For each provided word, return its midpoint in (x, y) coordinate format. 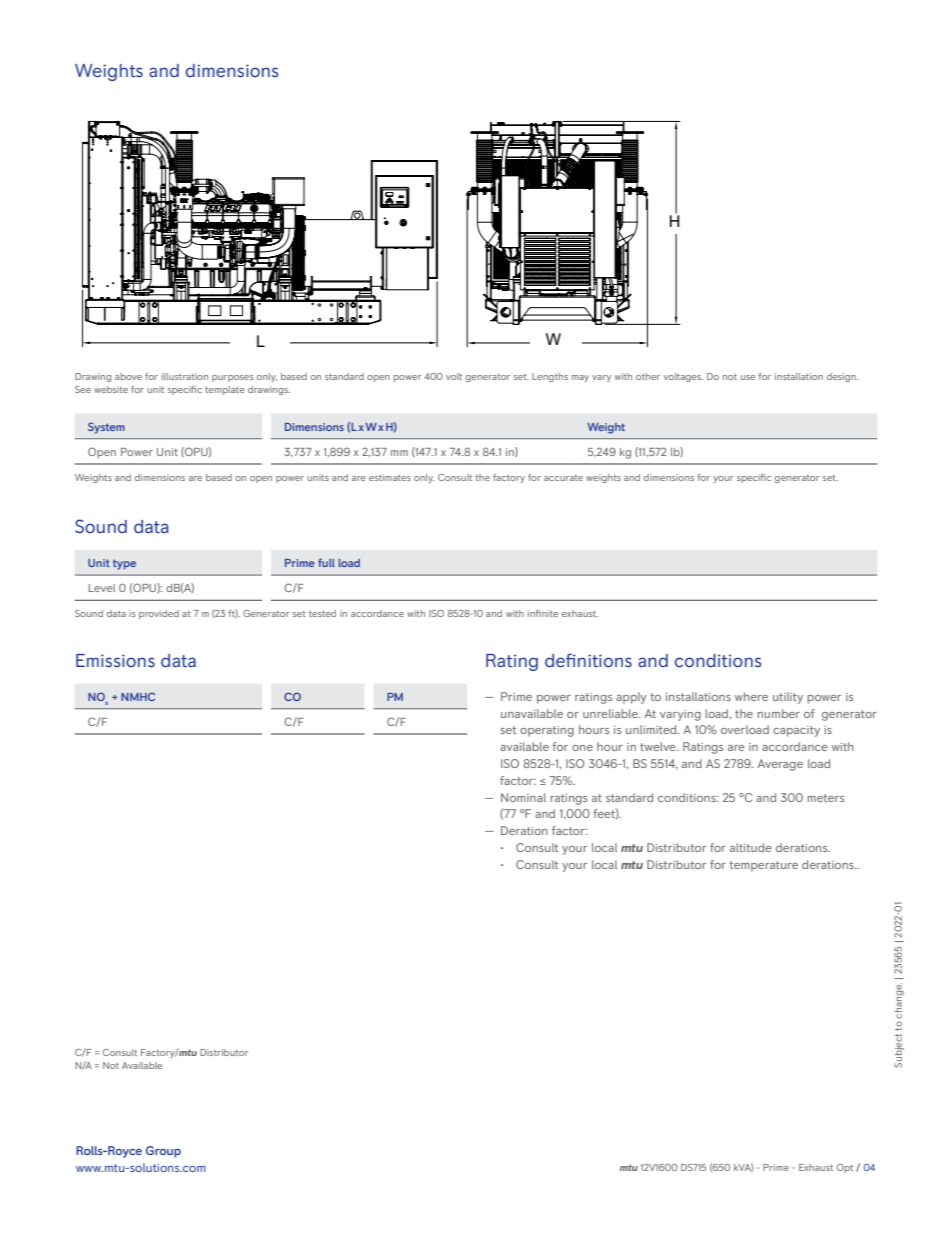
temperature (764, 866)
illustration (185, 376)
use (748, 377)
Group (163, 1152)
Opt (845, 1168)
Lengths (550, 377)
